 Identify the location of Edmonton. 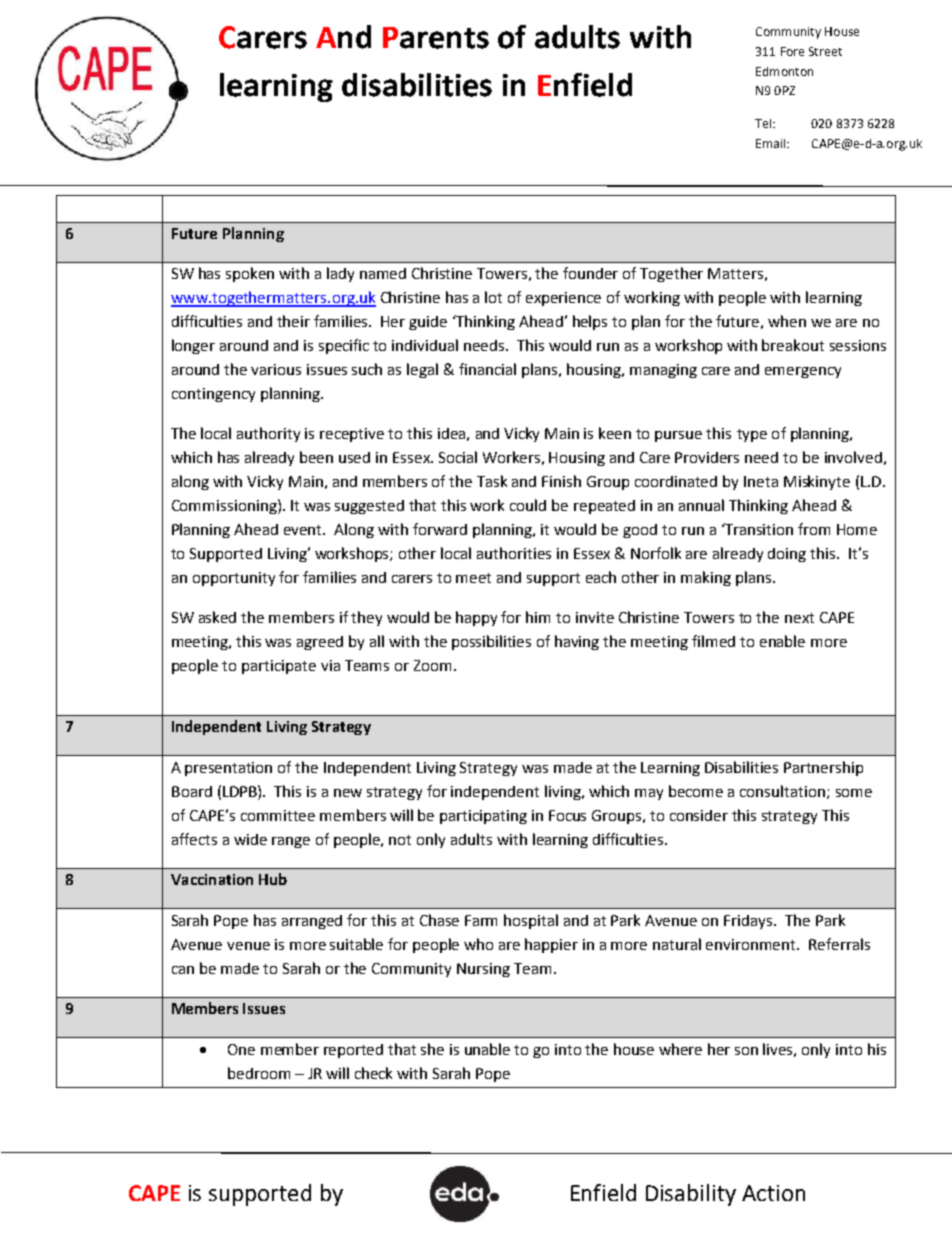
(784, 71).
